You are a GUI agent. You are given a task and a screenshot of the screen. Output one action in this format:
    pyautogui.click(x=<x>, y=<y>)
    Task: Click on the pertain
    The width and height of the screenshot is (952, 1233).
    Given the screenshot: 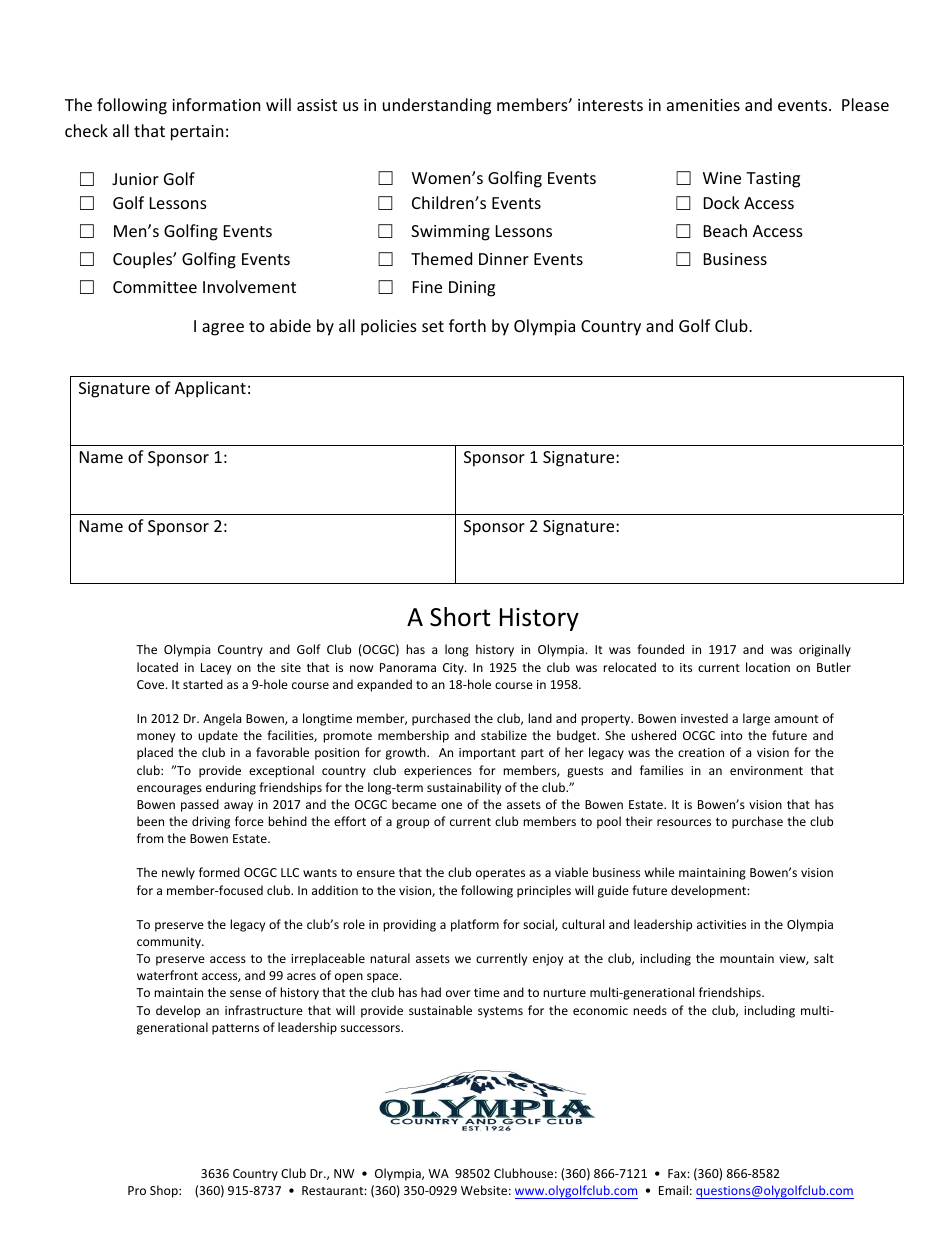 What is the action you would take?
    pyautogui.click(x=197, y=133)
